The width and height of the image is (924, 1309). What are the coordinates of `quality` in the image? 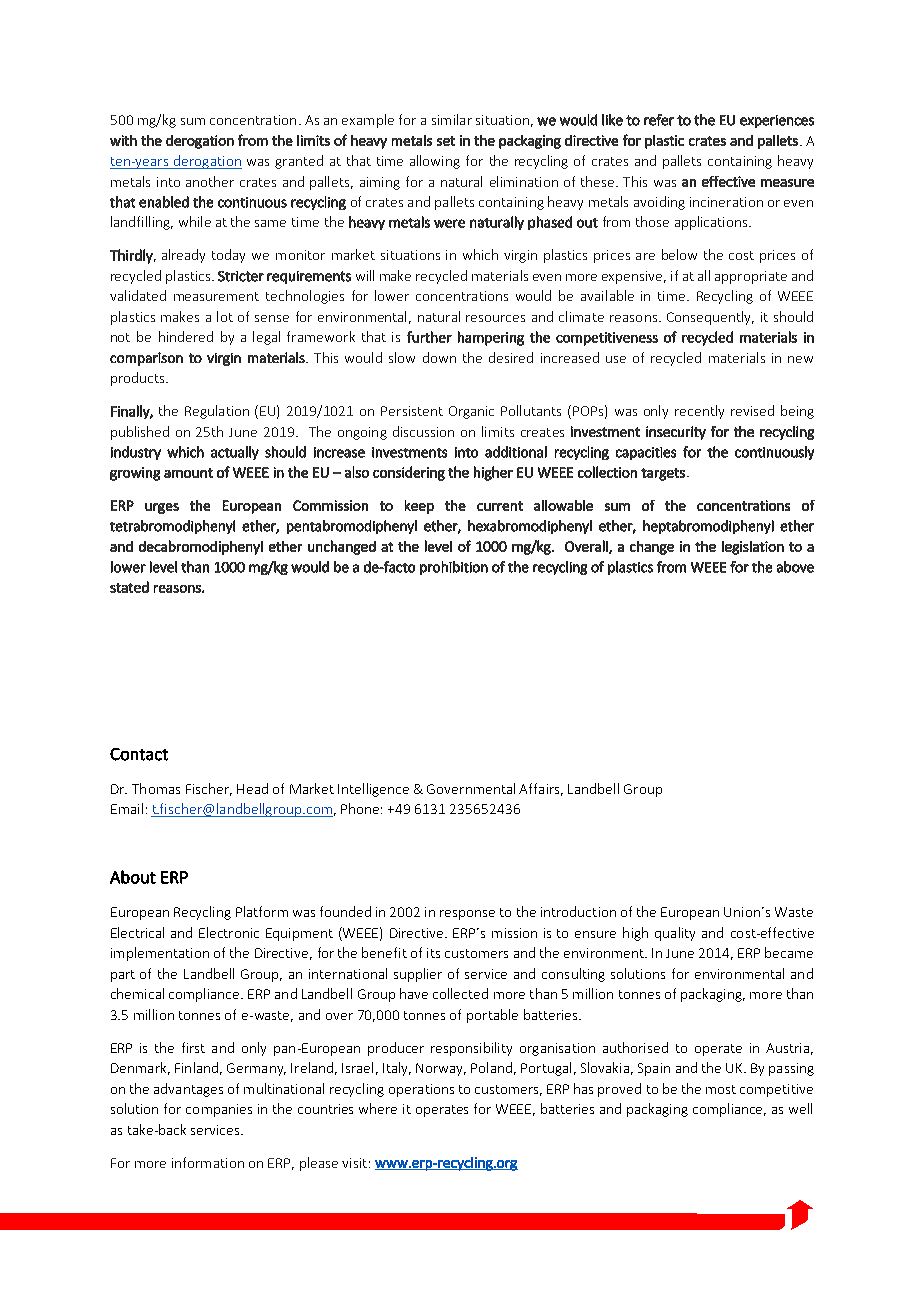 It's located at (675, 934).
